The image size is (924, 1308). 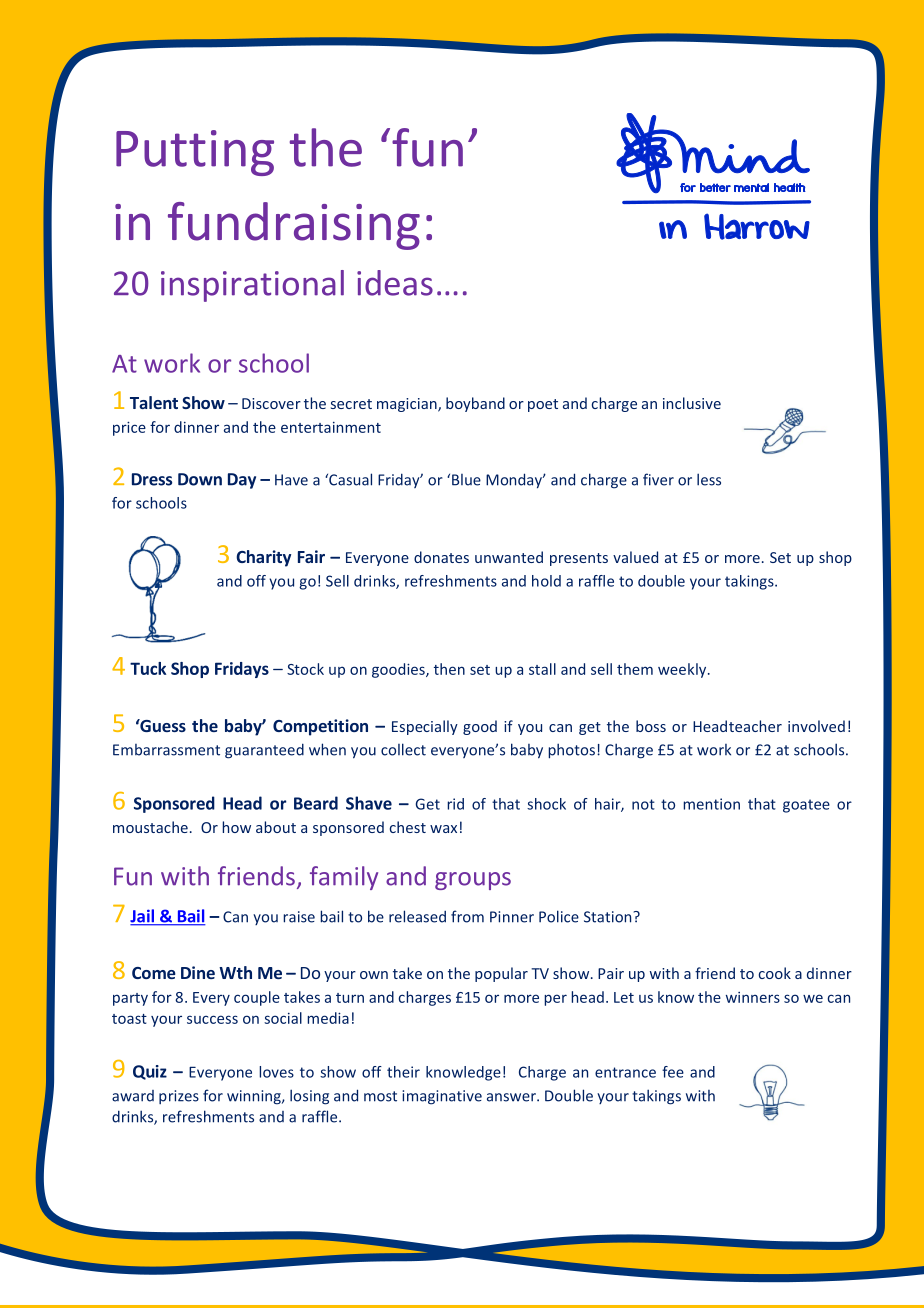 What do you see at coordinates (709, 479) in the document?
I see `less` at bounding box center [709, 479].
